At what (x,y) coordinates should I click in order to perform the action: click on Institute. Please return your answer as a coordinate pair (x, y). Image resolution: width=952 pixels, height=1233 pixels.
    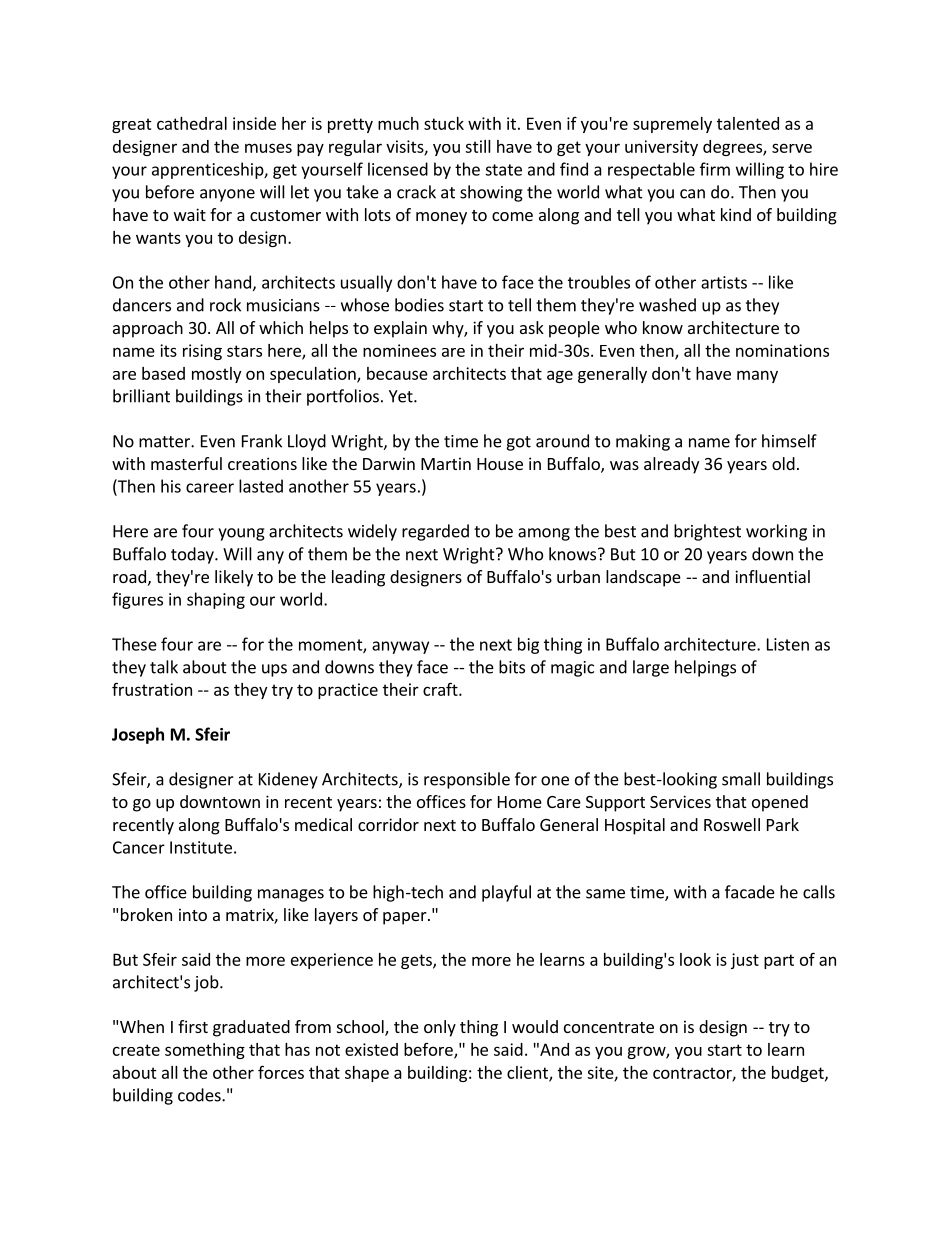
    Looking at the image, I should click on (201, 847).
